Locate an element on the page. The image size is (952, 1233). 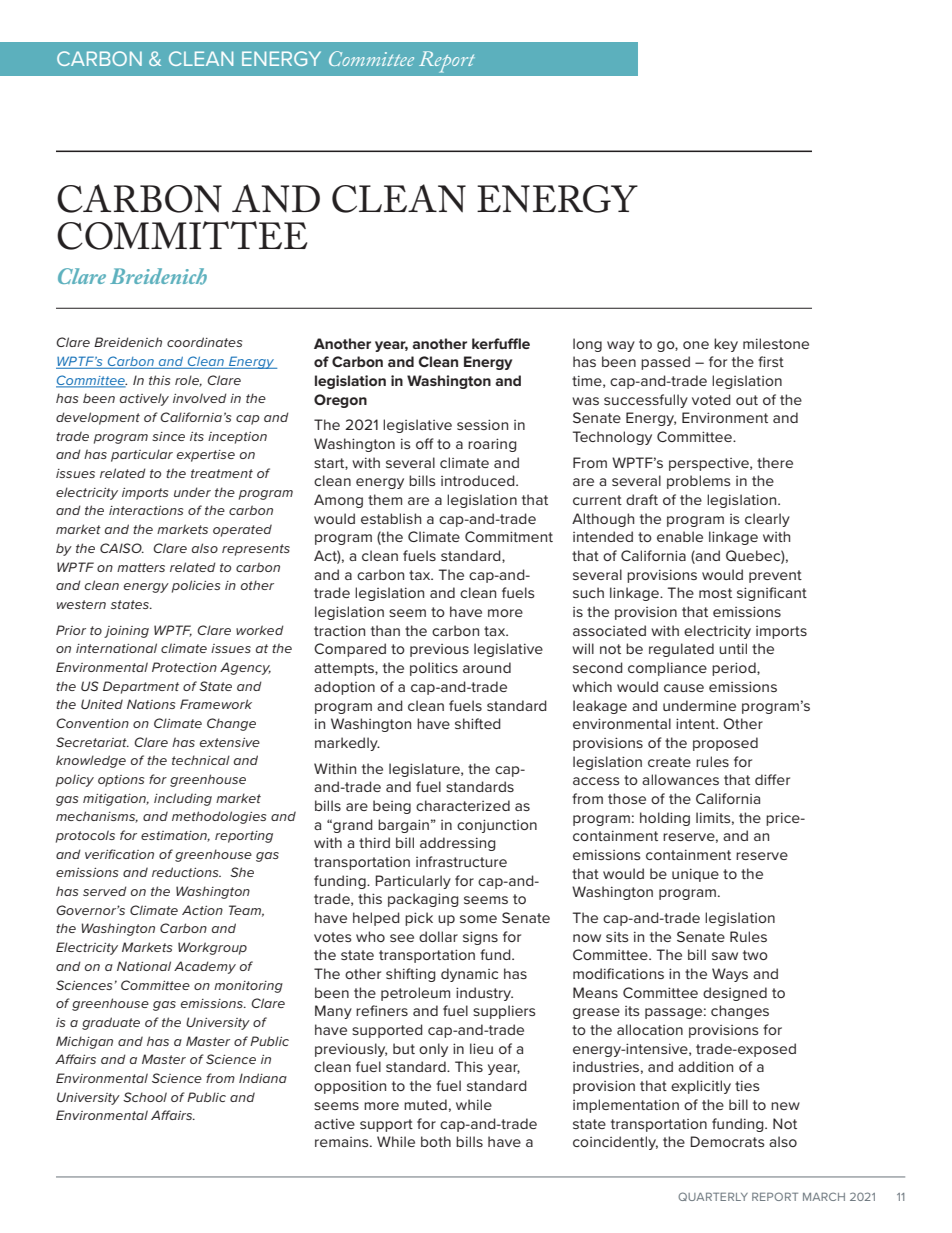
Commitment is located at coordinates (509, 536).
